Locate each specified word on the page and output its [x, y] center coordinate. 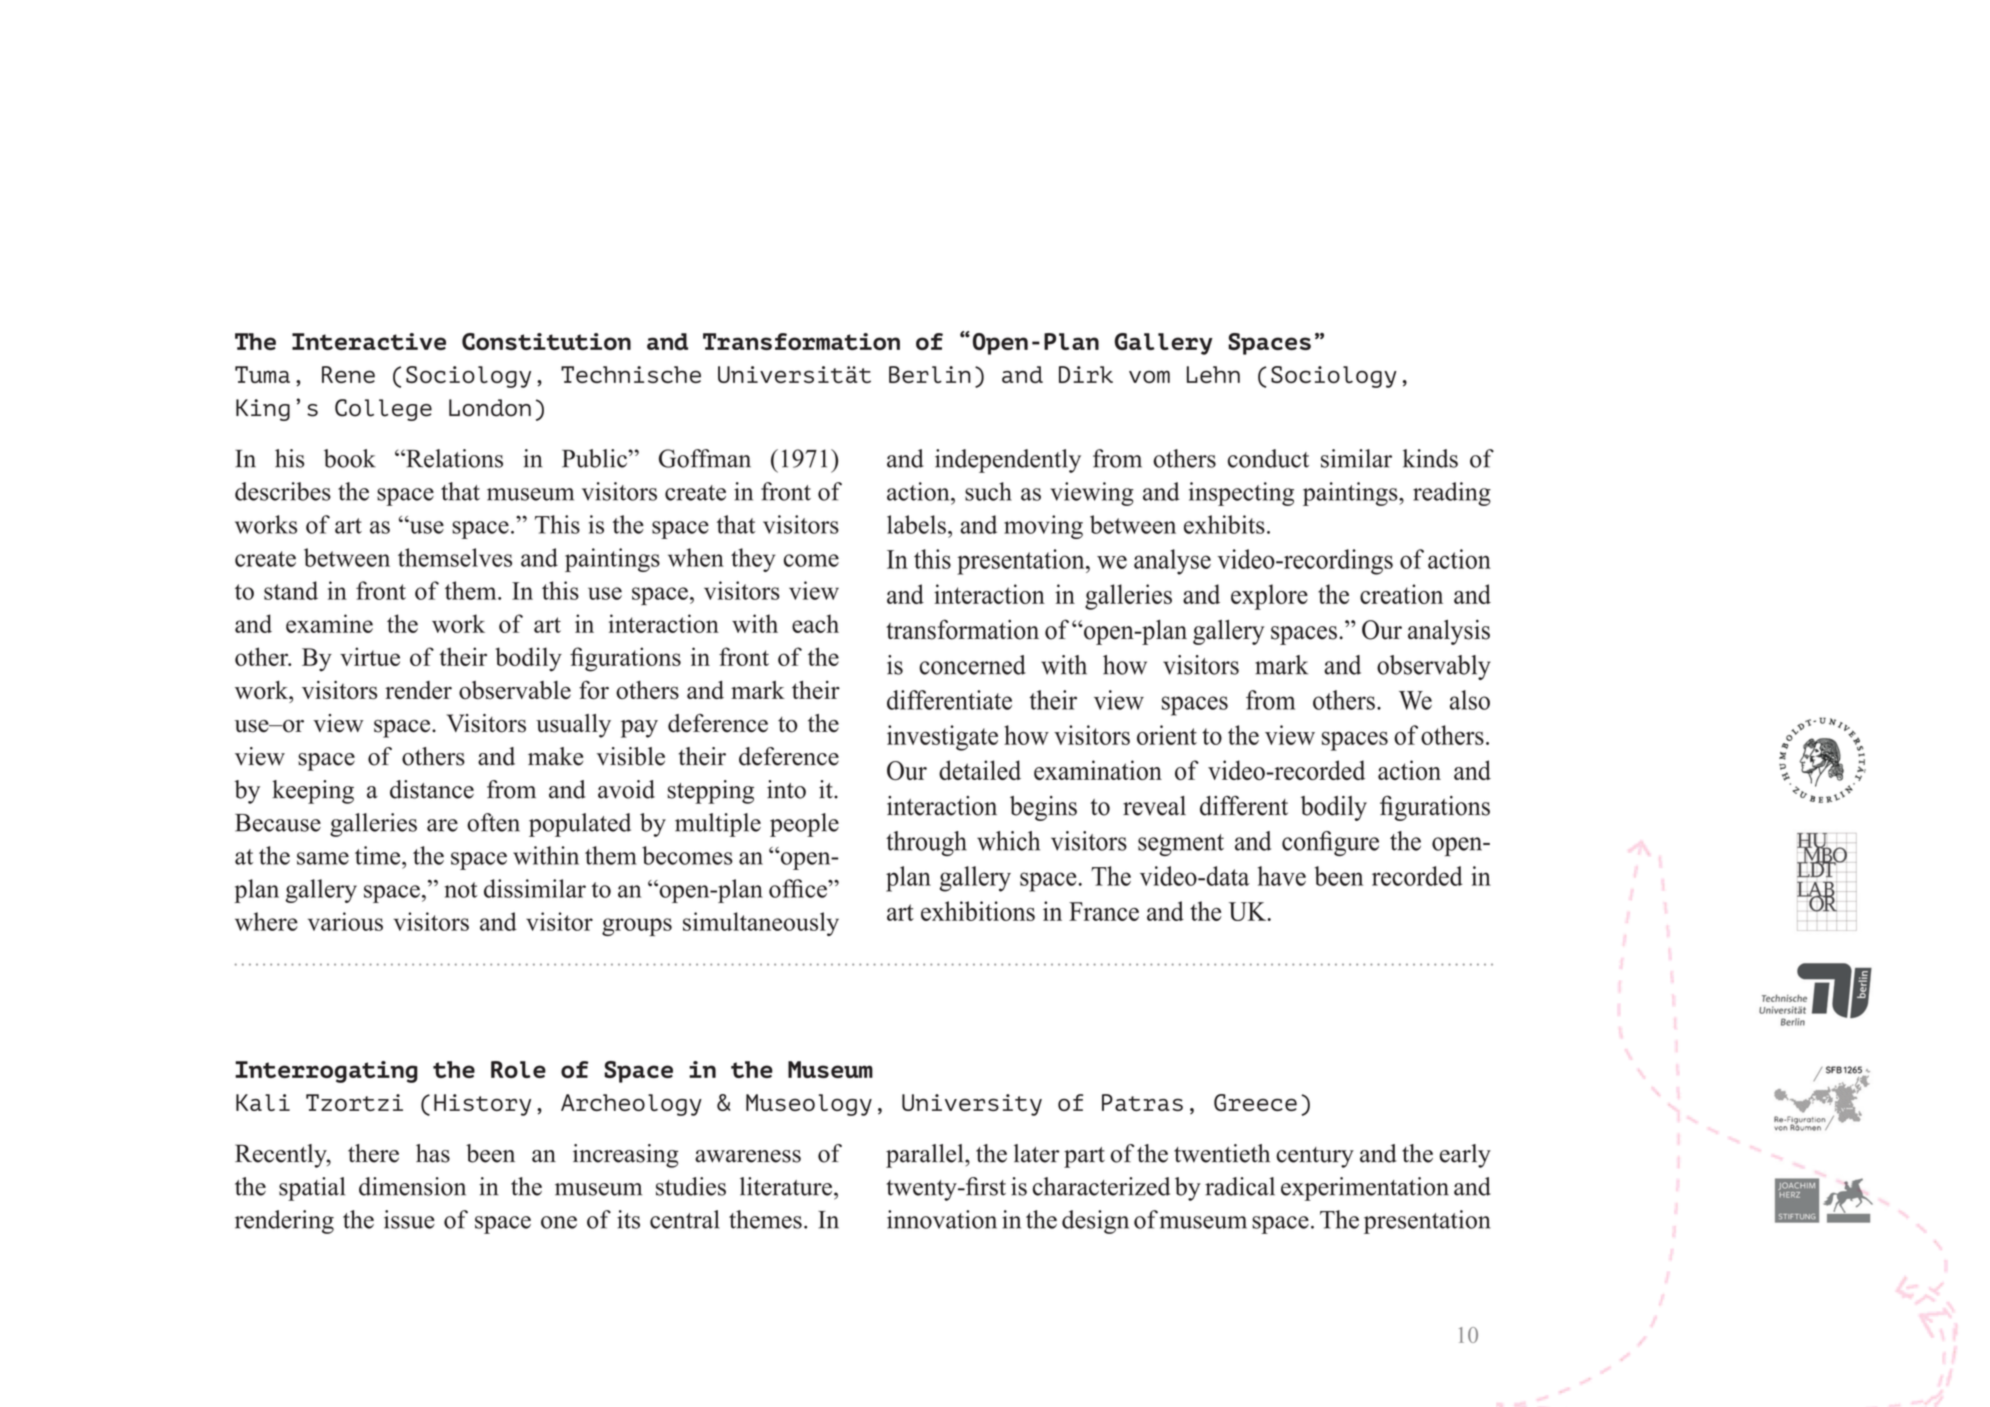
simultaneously [761, 924]
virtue [370, 656]
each [815, 623]
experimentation [1365, 1189]
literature [786, 1186]
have [1282, 876]
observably [1434, 667]
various [345, 921]
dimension [412, 1186]
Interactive [369, 341]
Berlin [930, 374]
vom [1149, 376]
